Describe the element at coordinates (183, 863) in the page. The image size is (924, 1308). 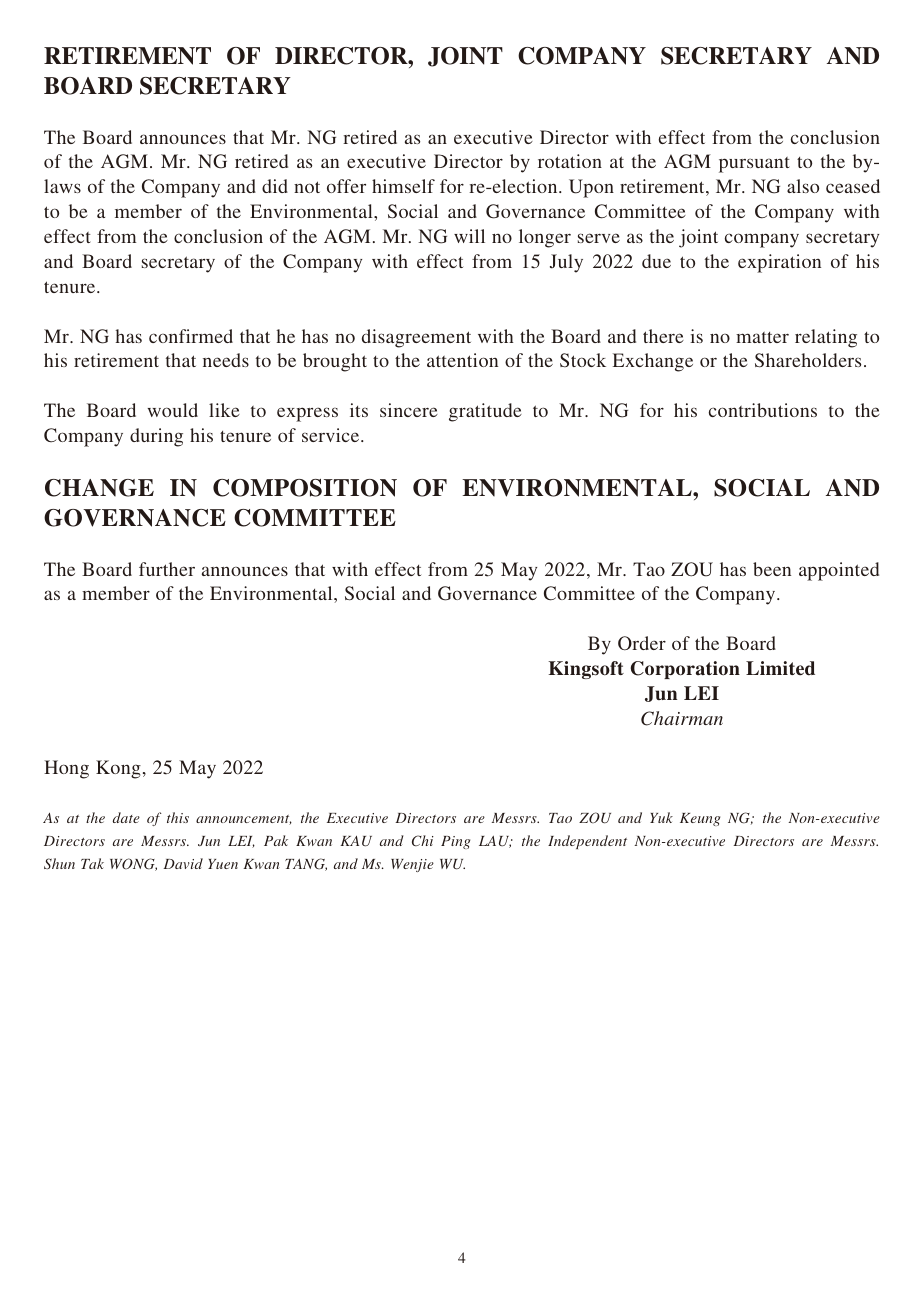
I see `David` at that location.
